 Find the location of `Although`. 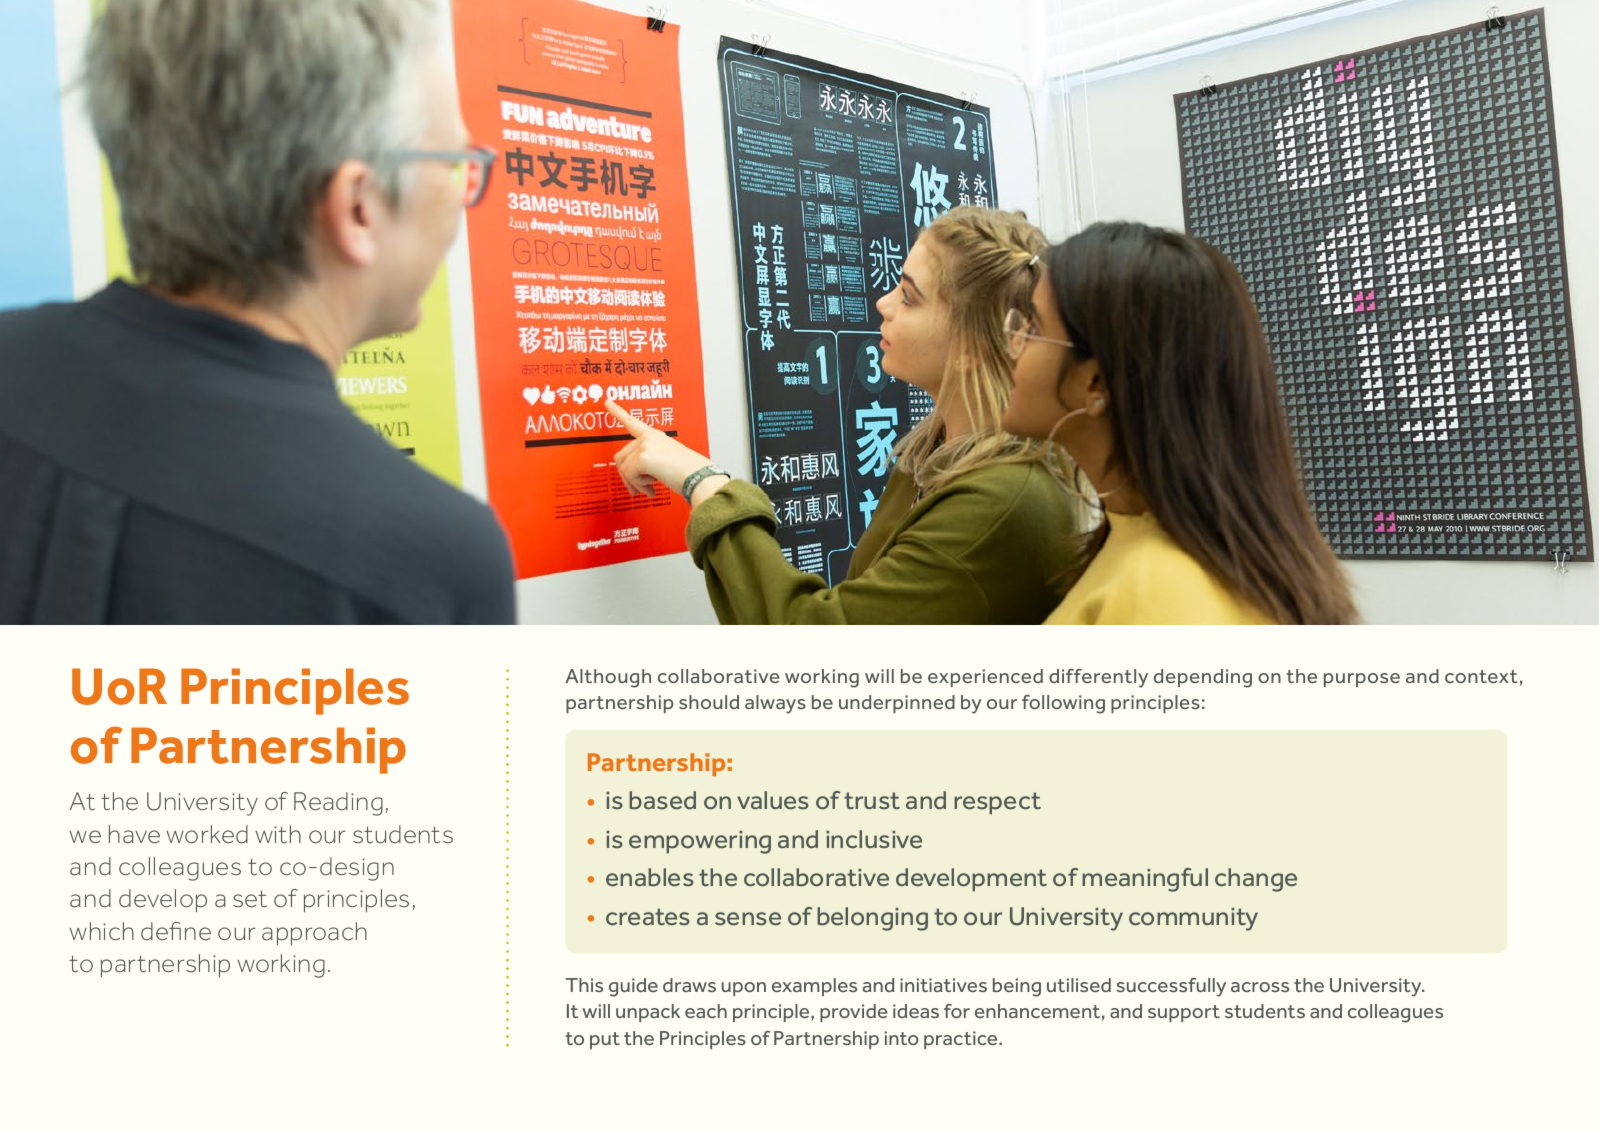

Although is located at coordinates (608, 678).
